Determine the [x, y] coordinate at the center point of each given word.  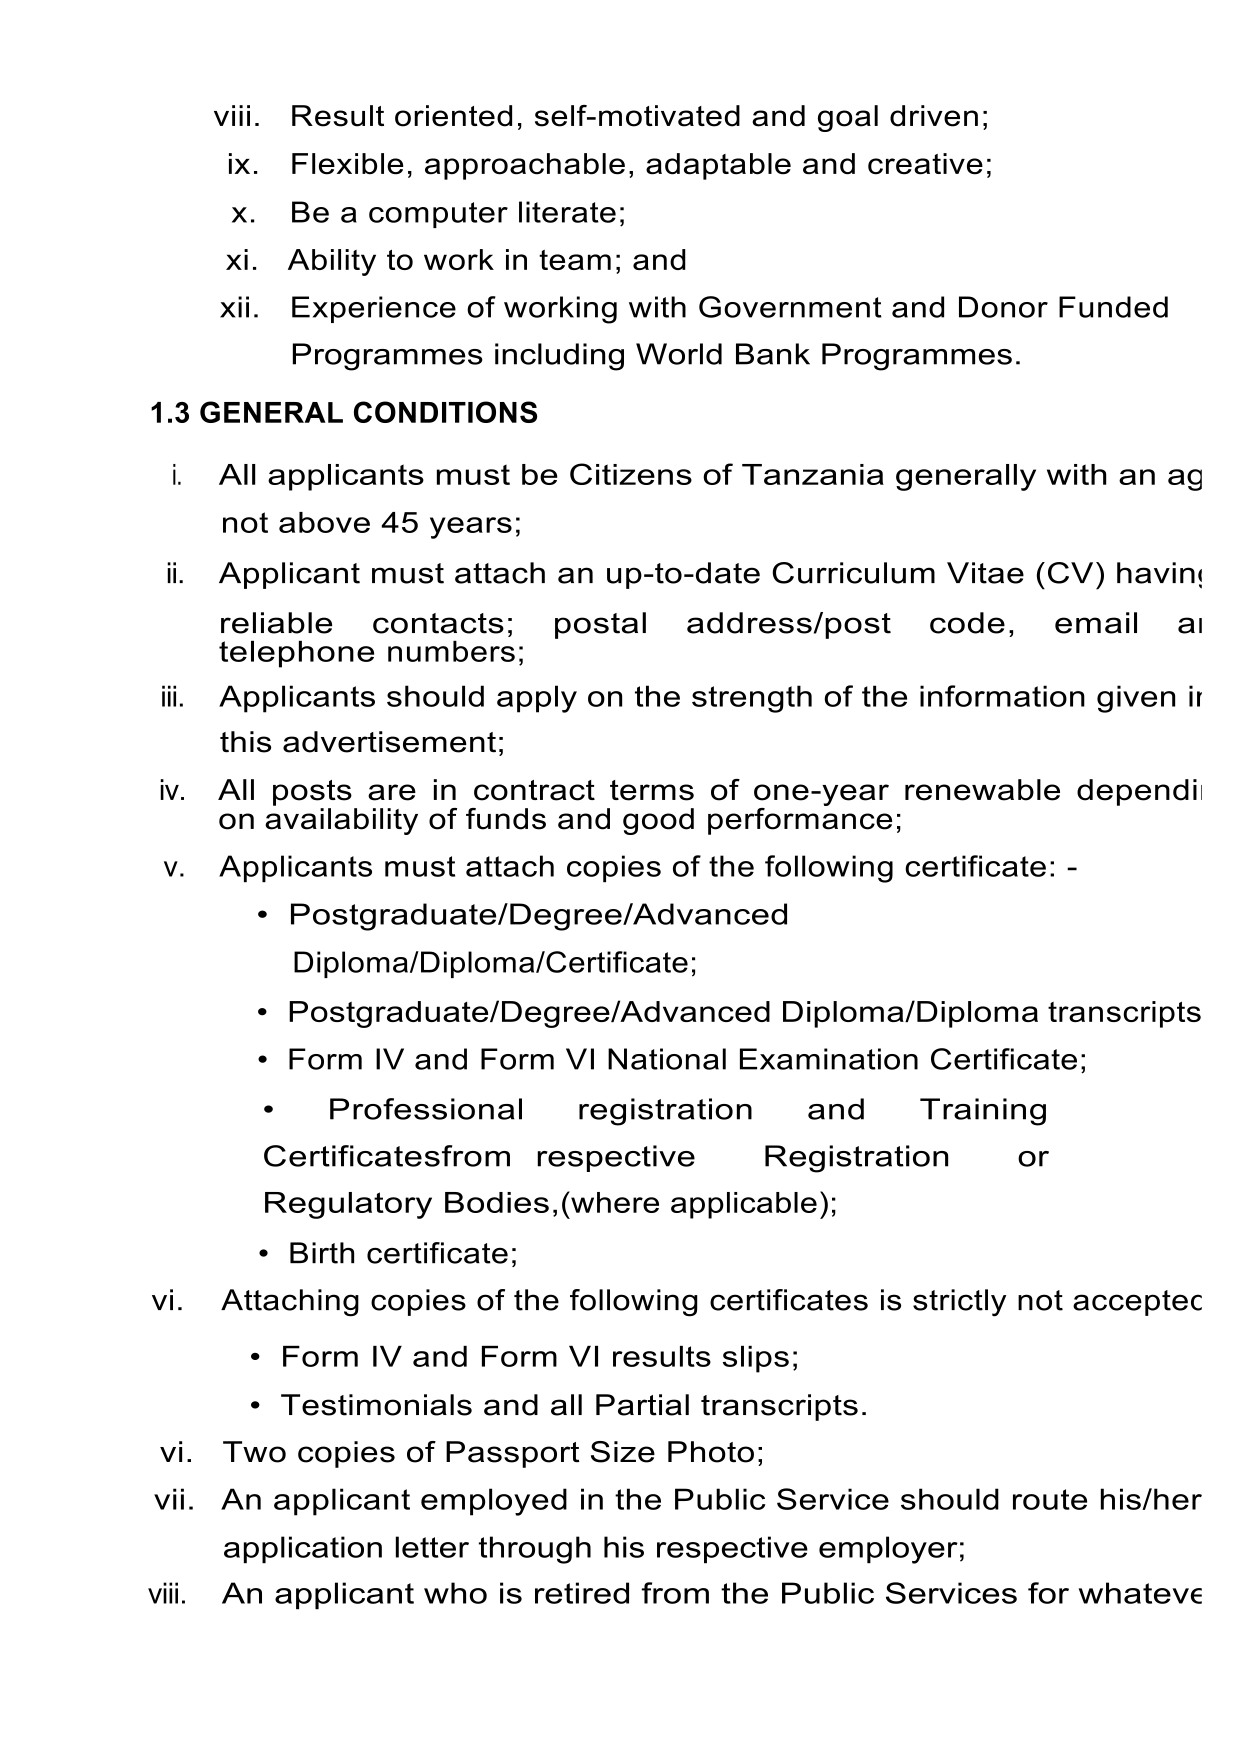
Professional [426, 1109]
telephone [296, 654]
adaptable [718, 166]
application [303, 1550]
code [967, 623]
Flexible [348, 164]
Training [983, 1112]
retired [582, 1593]
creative [925, 164]
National [667, 1059]
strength [752, 699]
